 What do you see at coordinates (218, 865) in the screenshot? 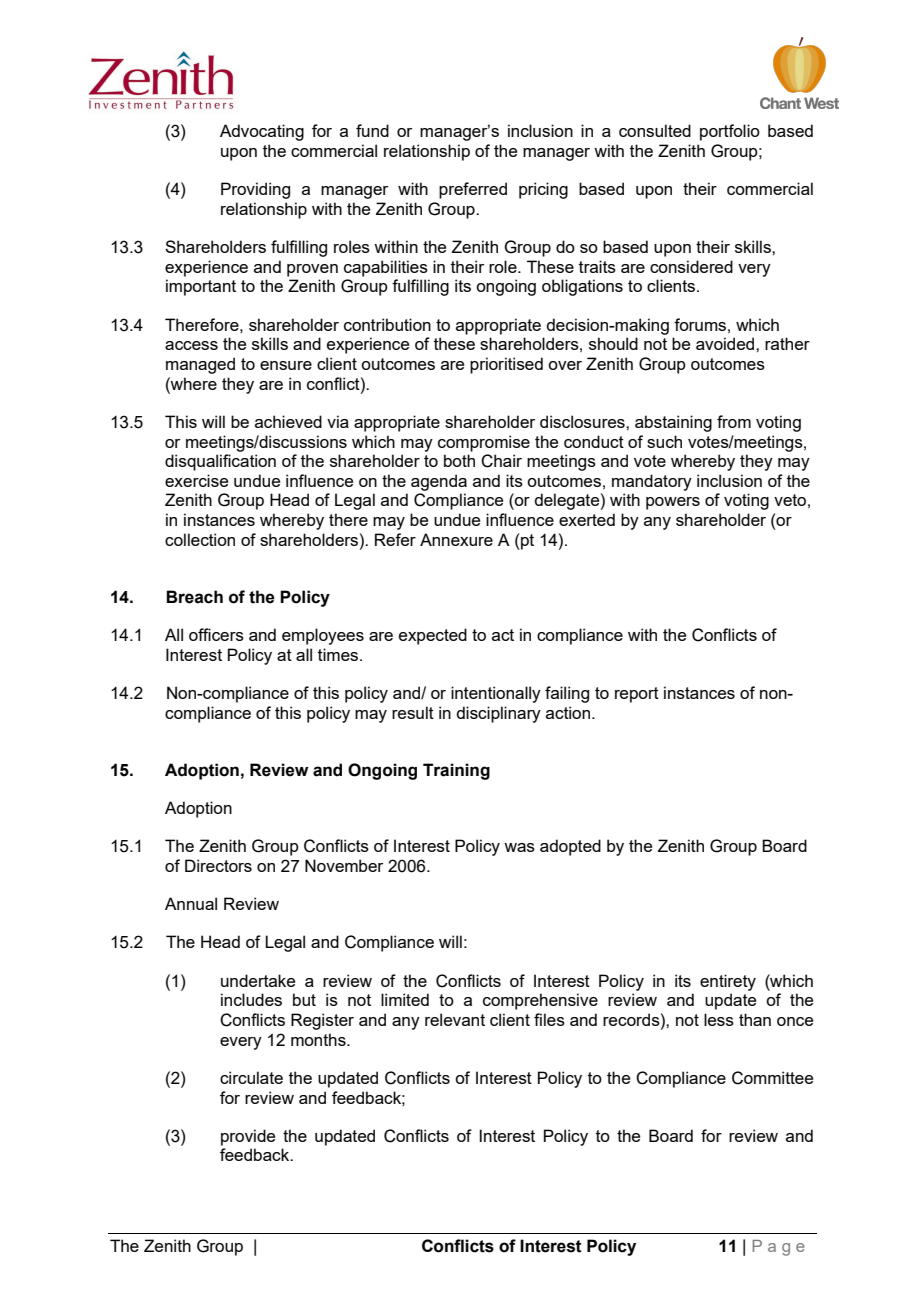
I see `Directors` at bounding box center [218, 865].
